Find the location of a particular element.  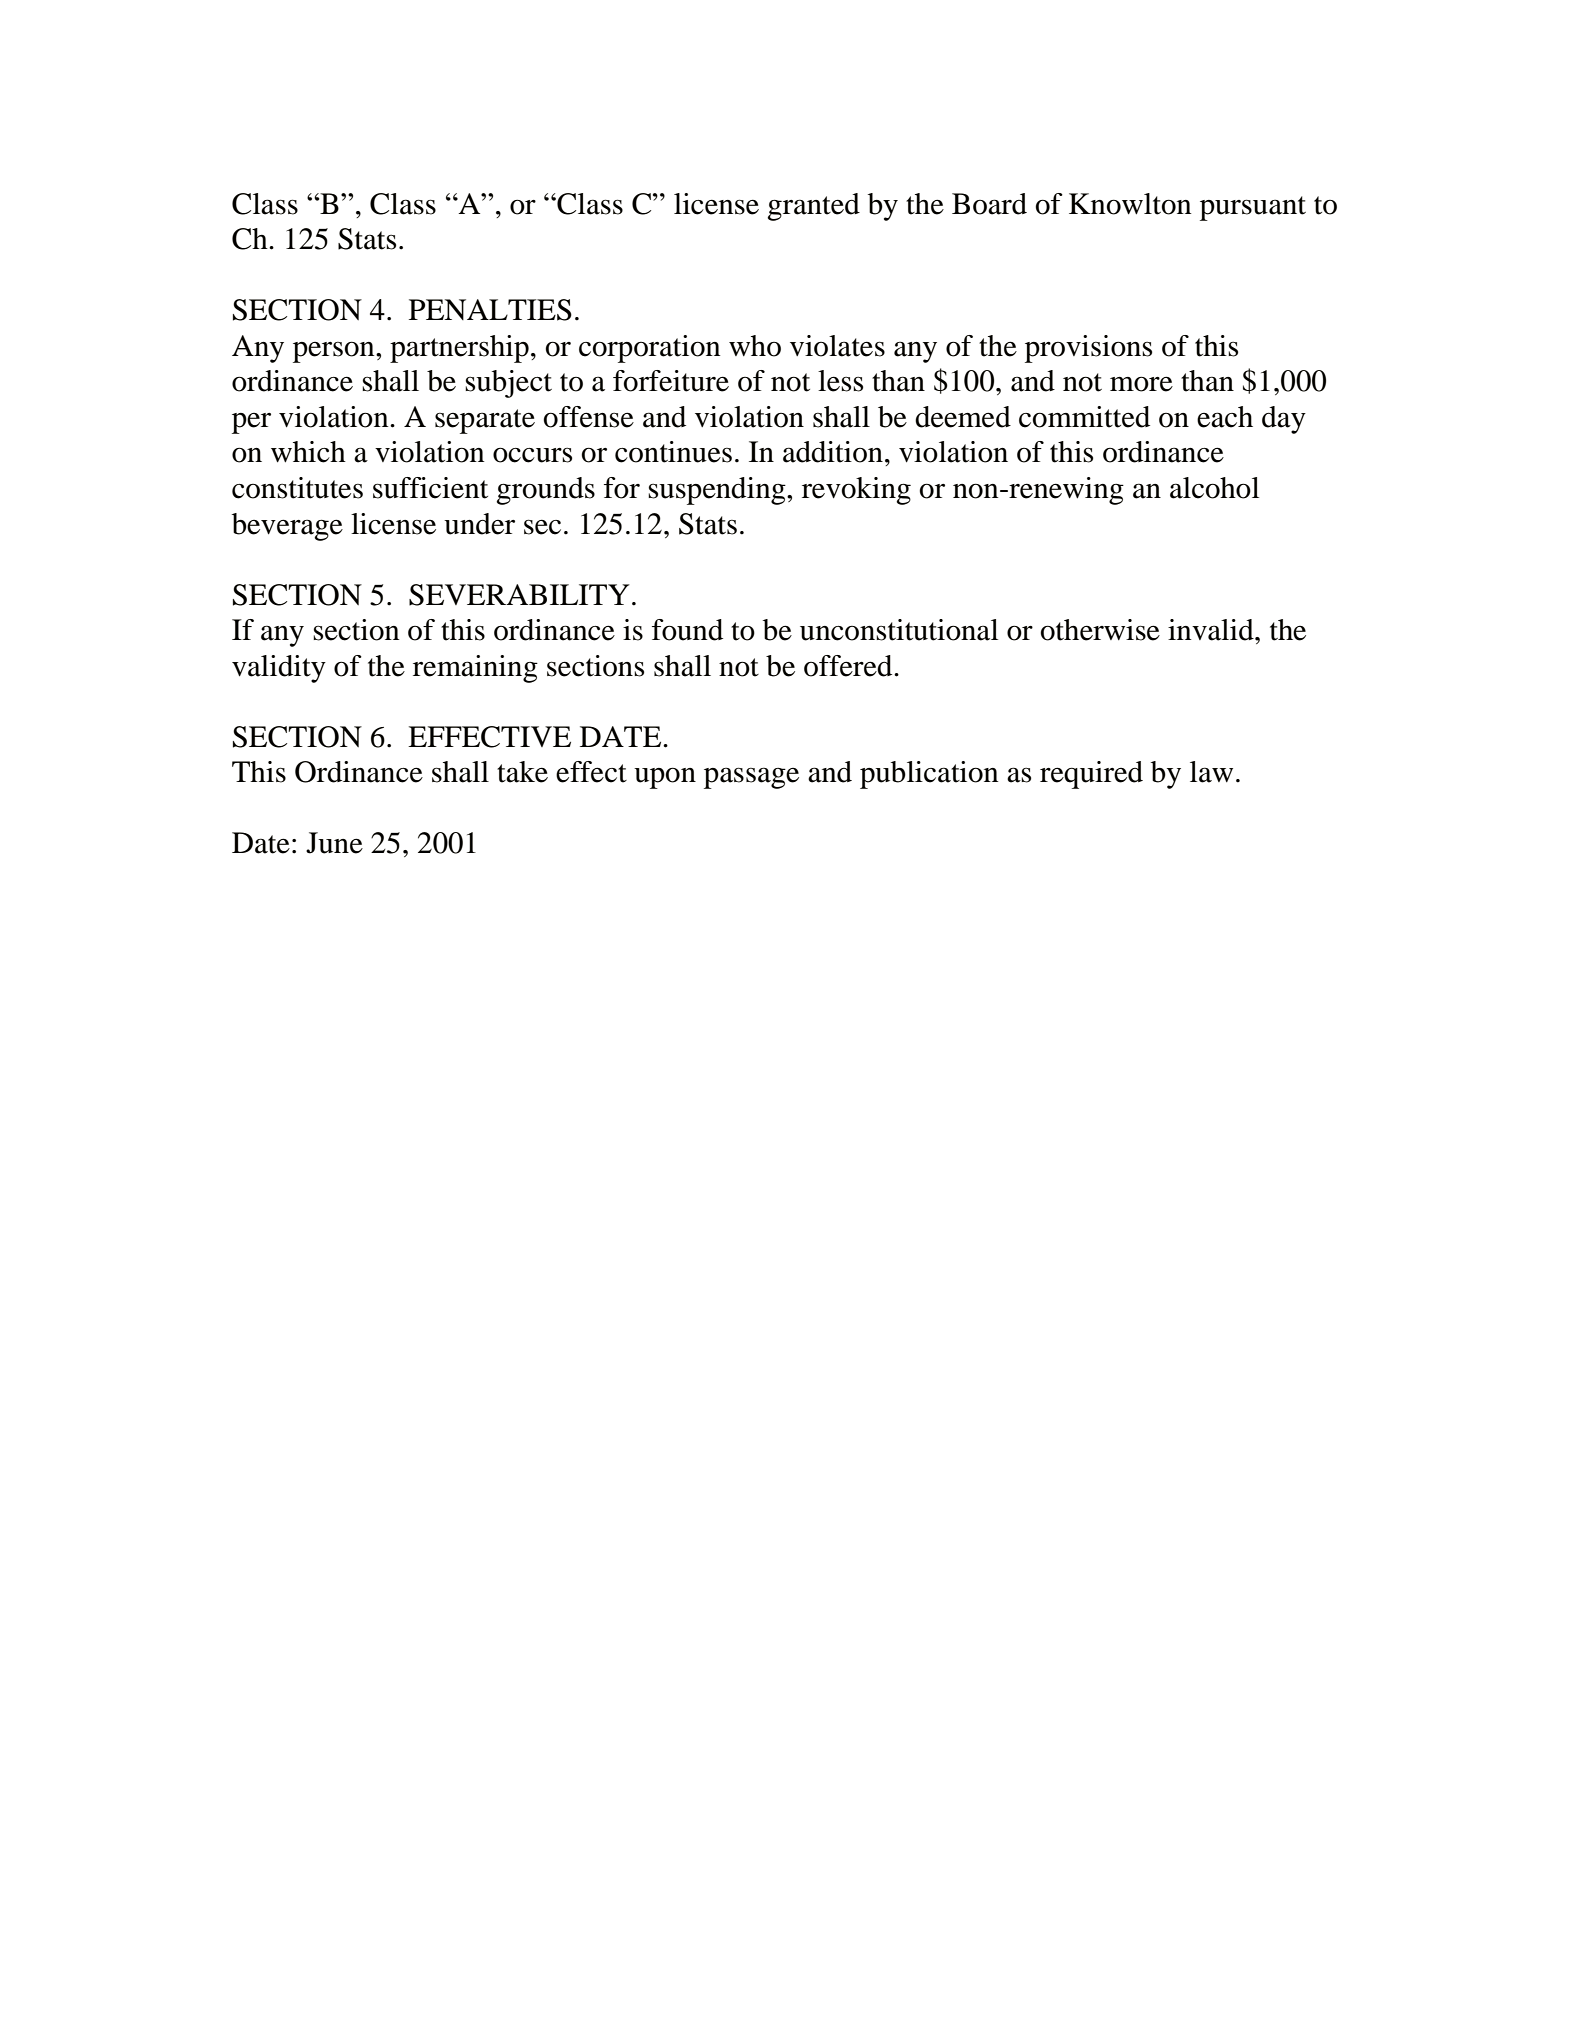

June is located at coordinates (334, 843).
